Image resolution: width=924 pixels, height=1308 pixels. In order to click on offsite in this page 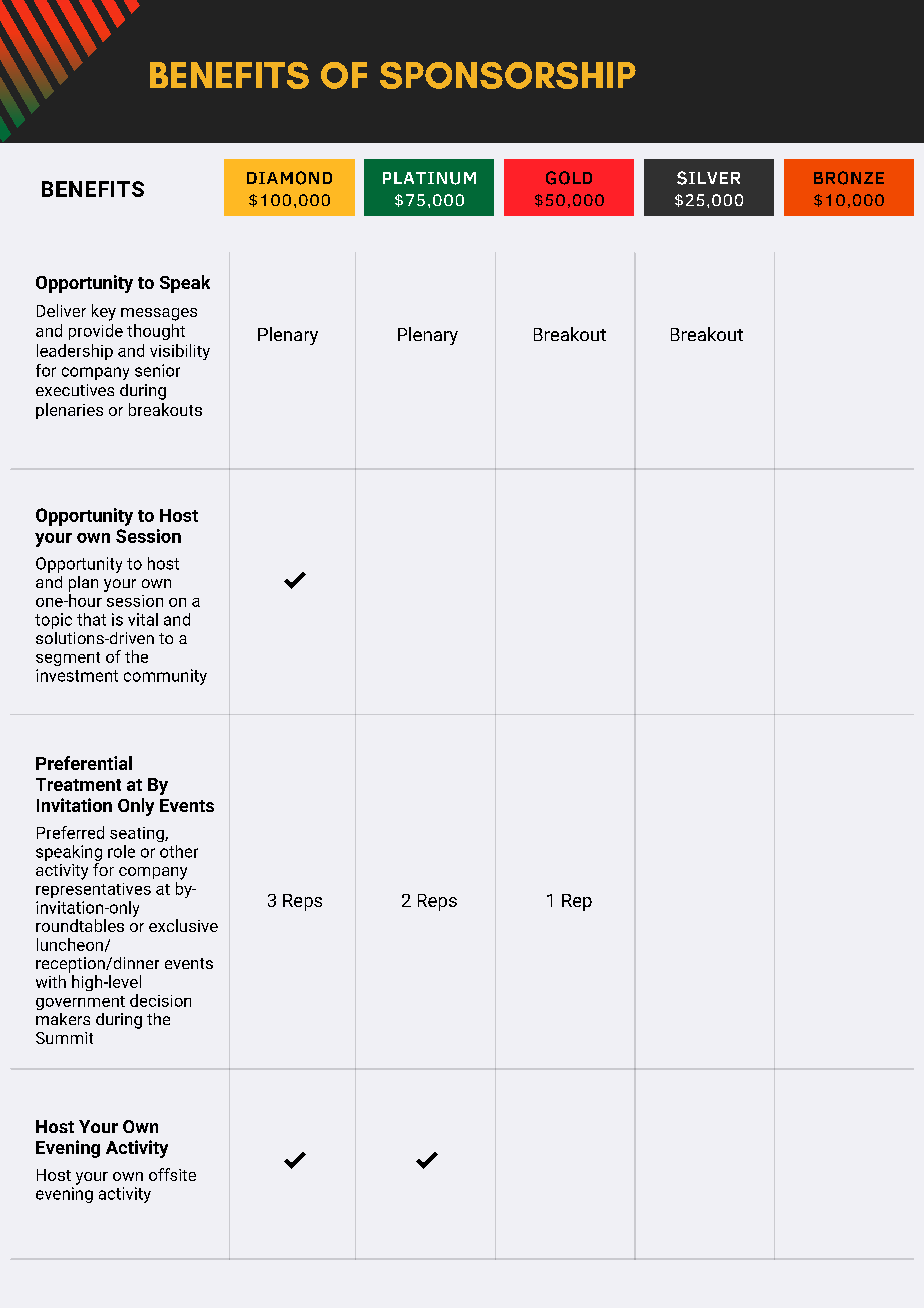, I will do `click(172, 1174)`.
